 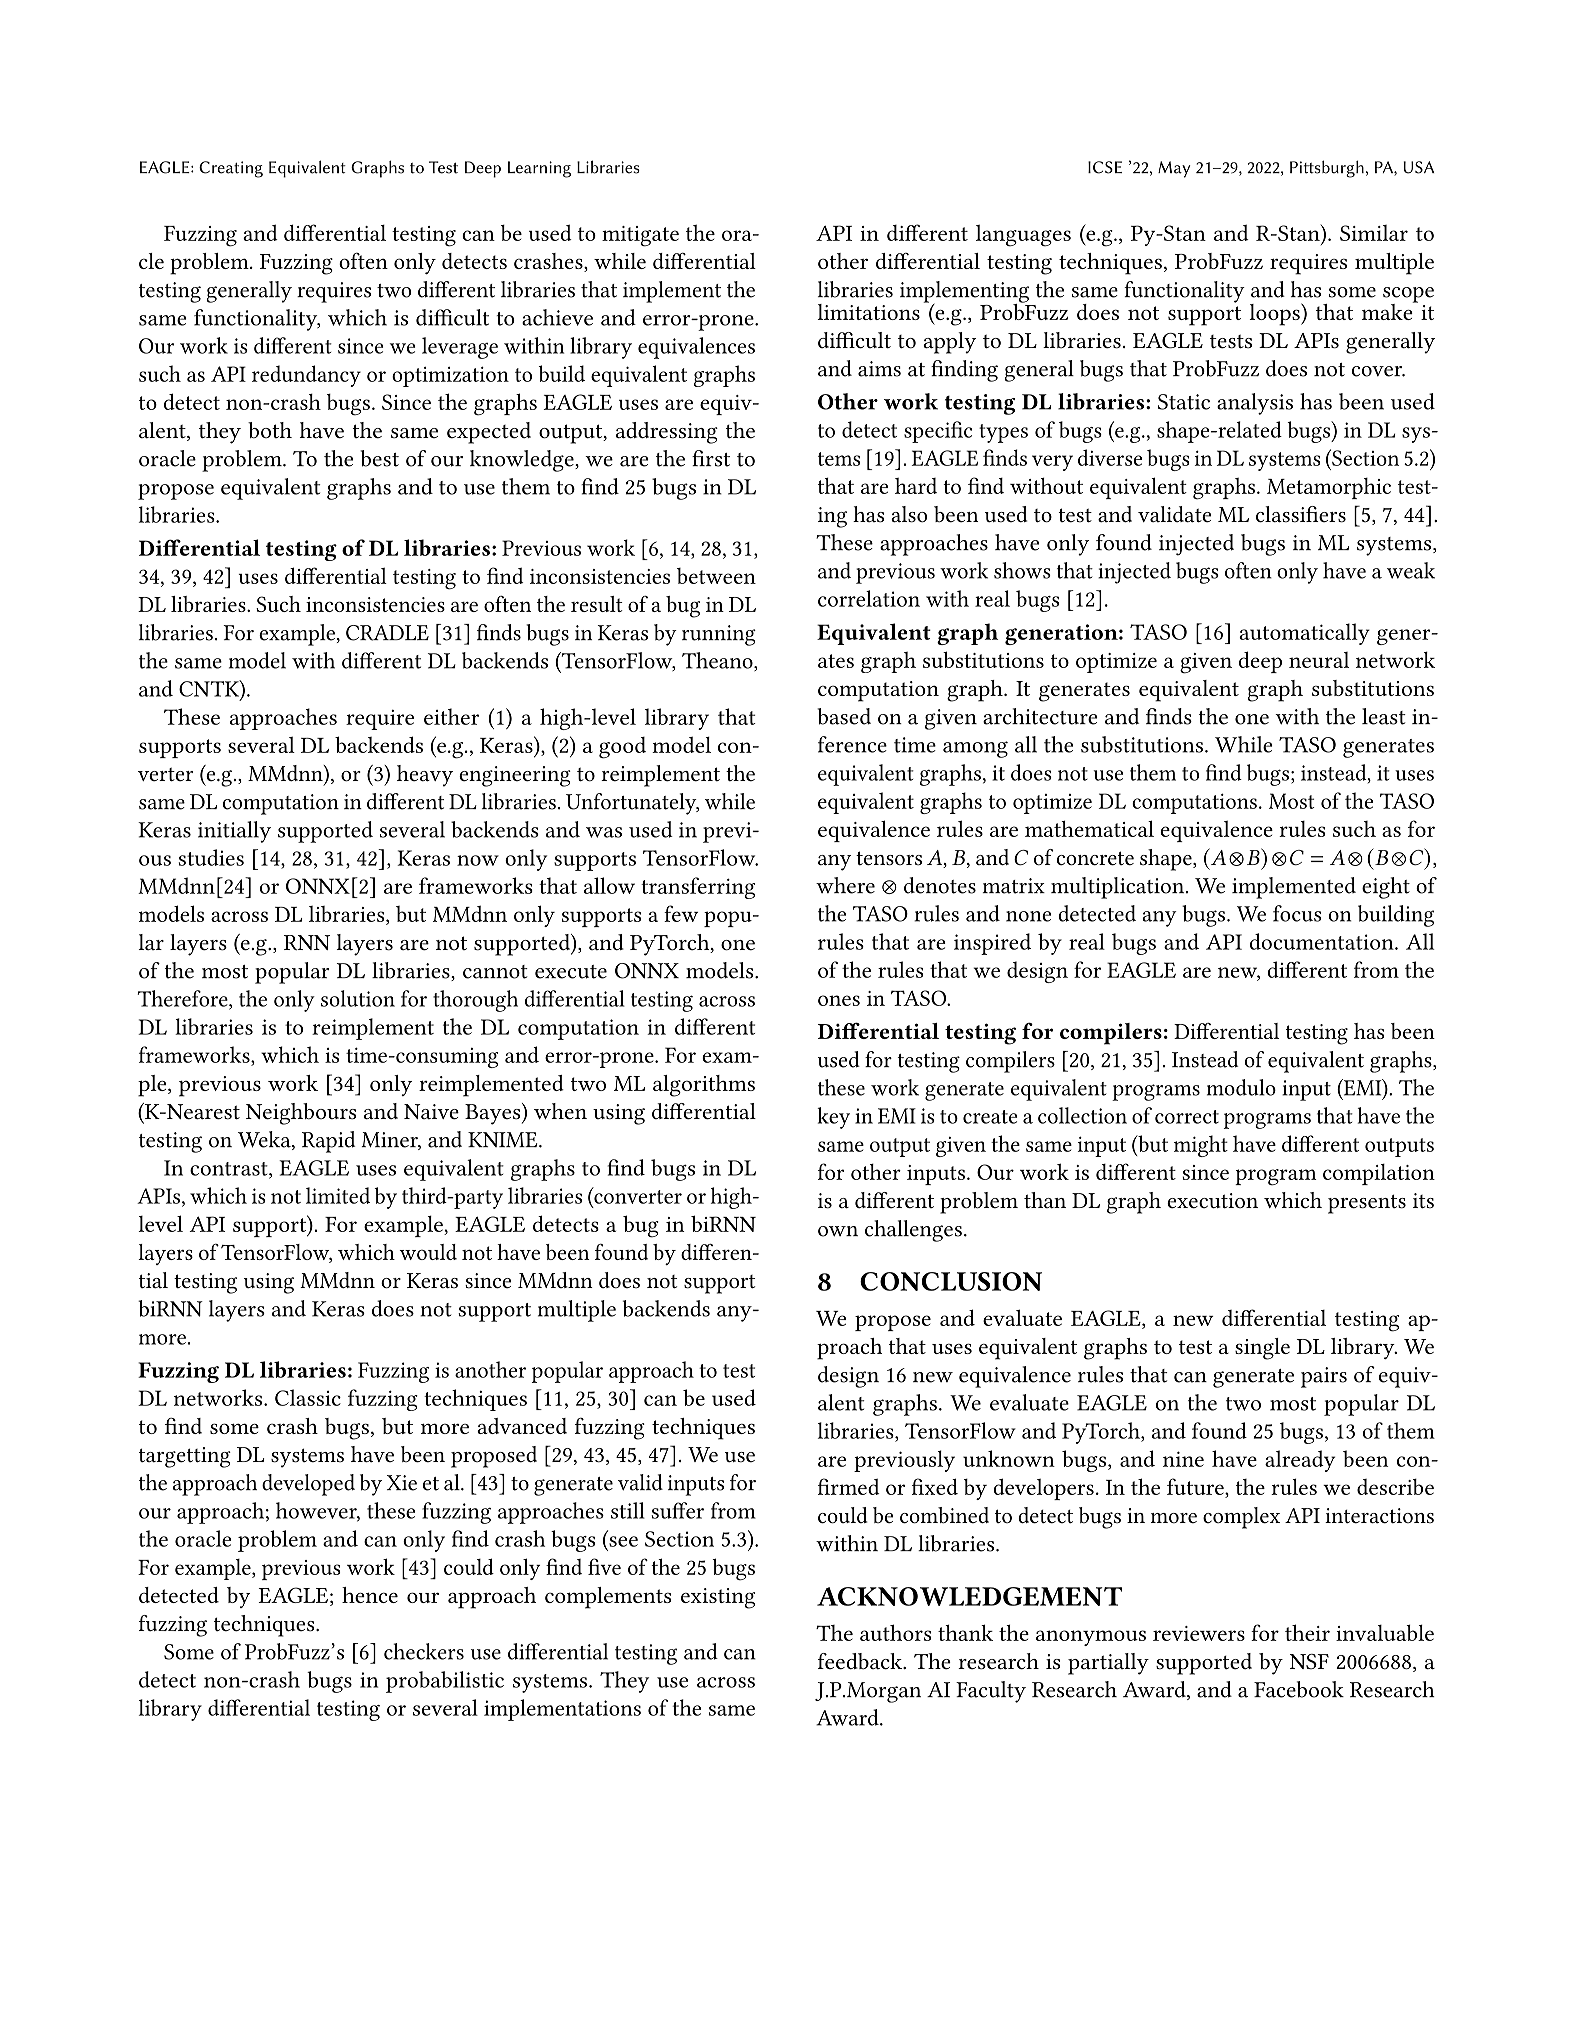 What do you see at coordinates (358, 998) in the screenshot?
I see `solution` at bounding box center [358, 998].
